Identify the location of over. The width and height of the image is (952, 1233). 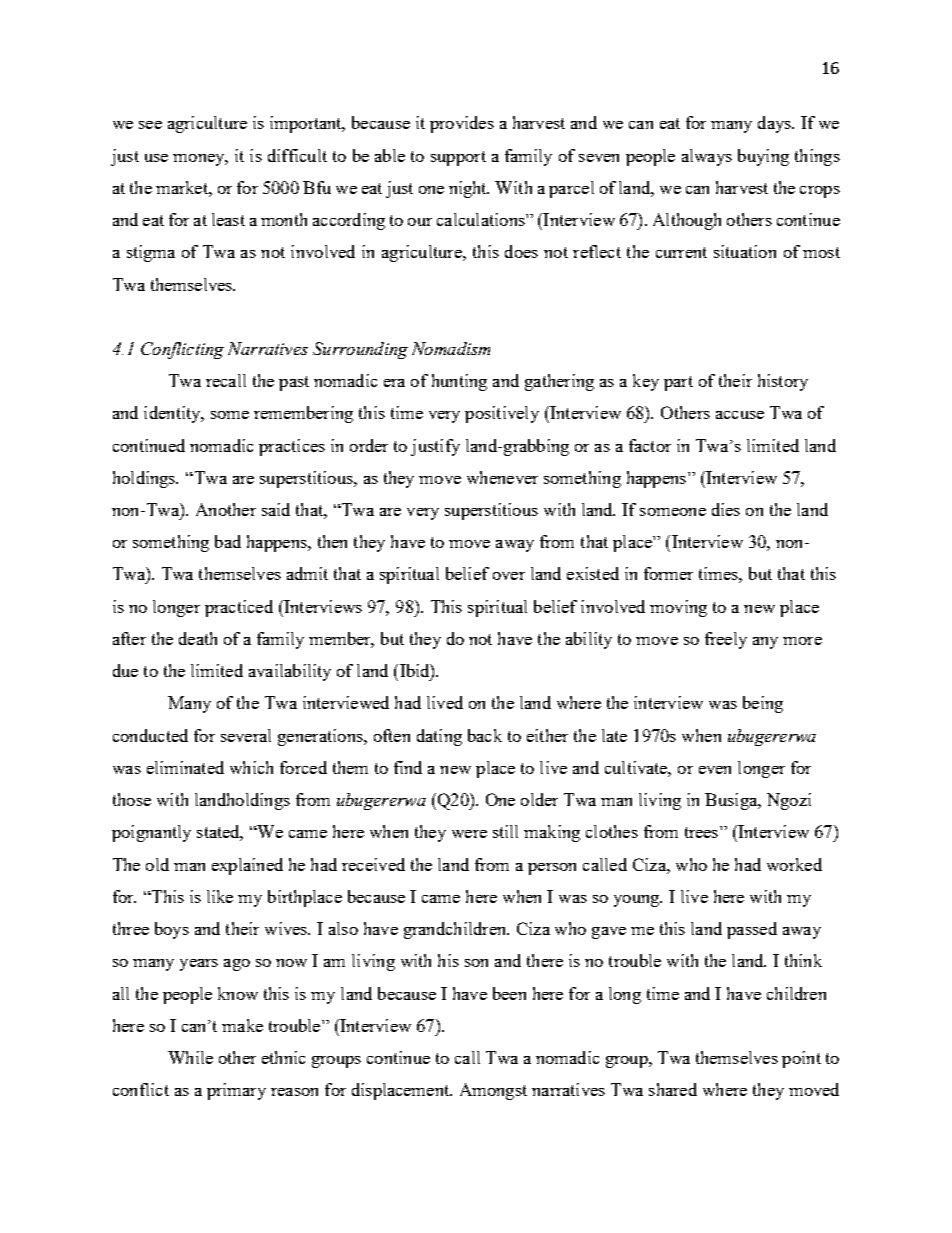
(509, 576).
